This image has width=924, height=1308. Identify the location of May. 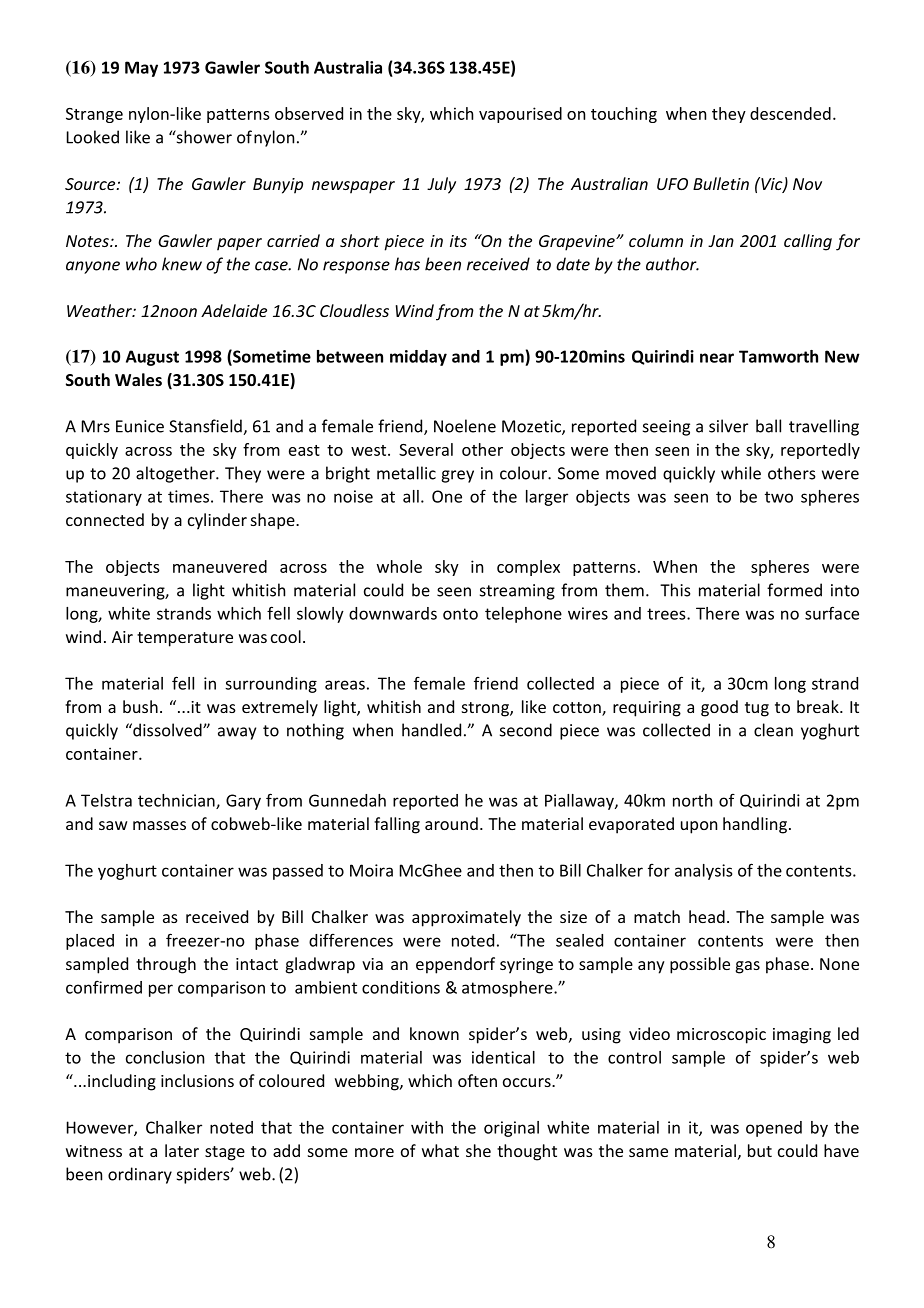
(141, 69).
